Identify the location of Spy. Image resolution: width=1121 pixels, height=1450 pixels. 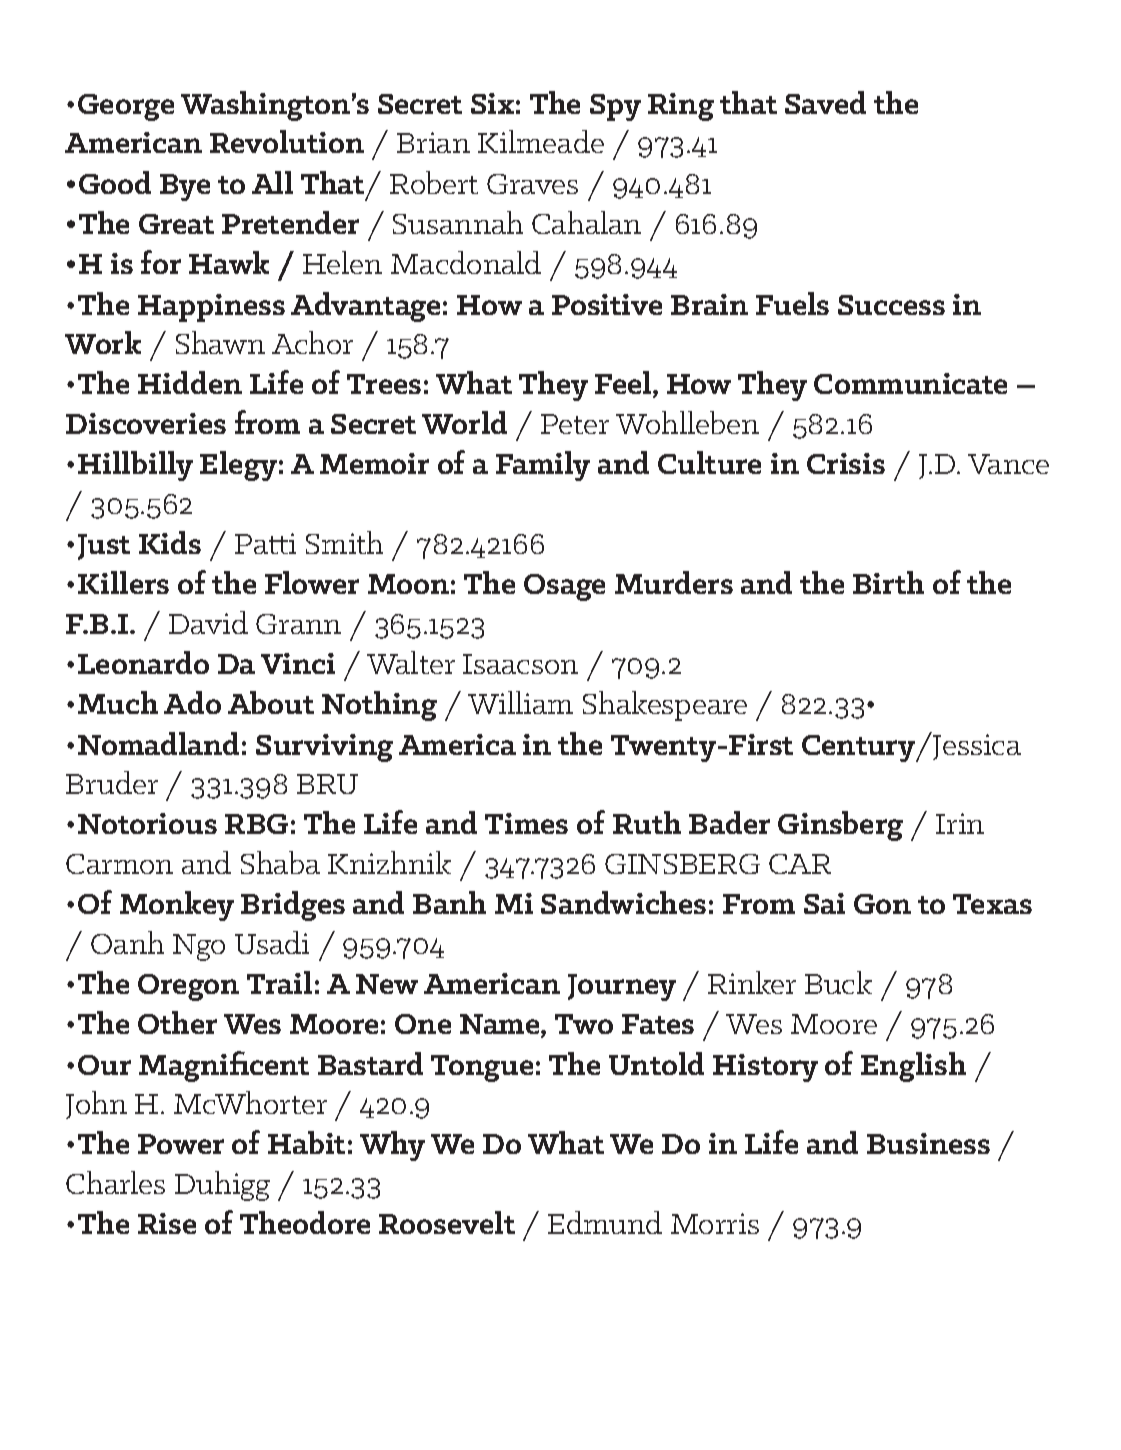
(615, 107).
